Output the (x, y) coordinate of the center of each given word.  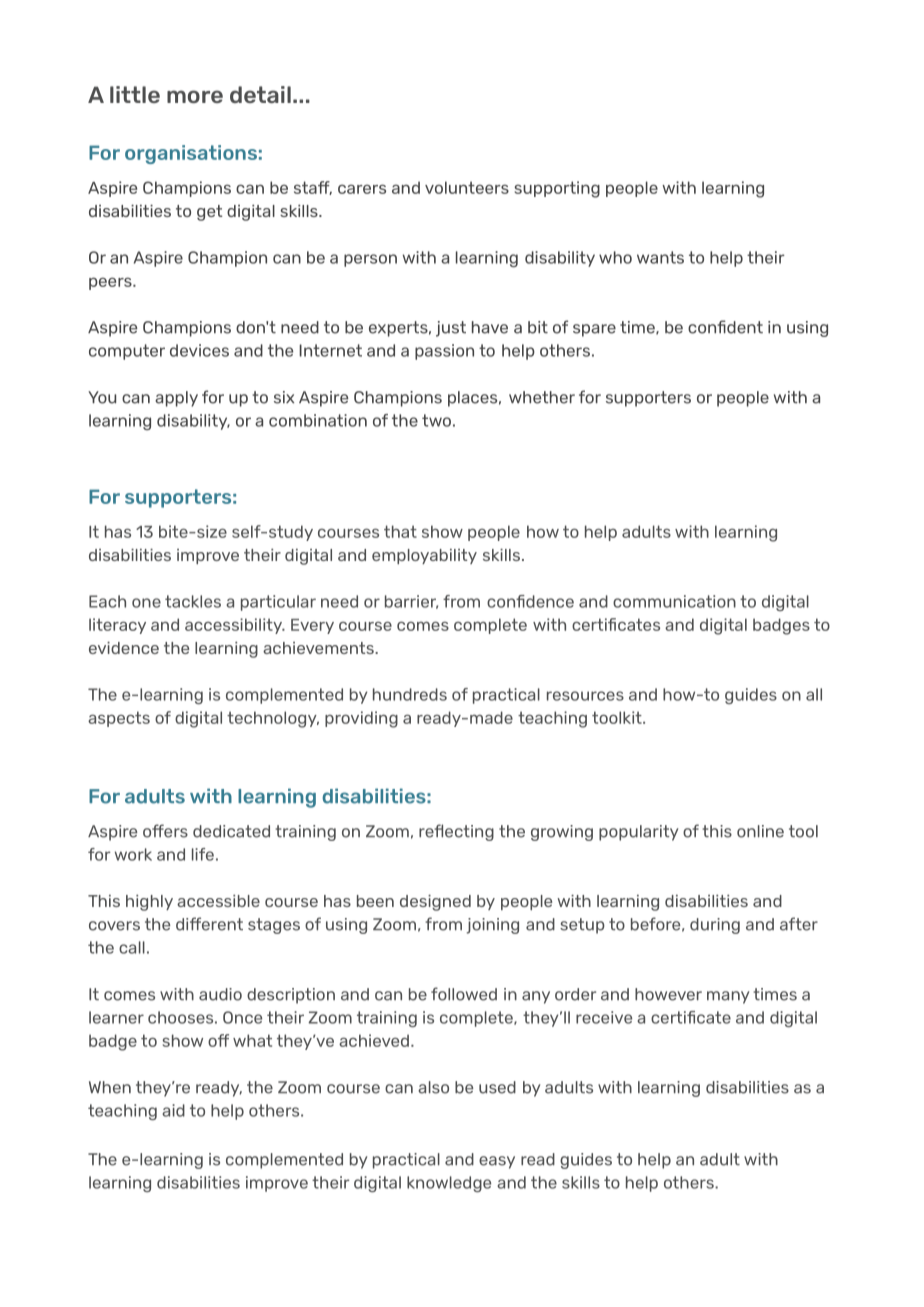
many (728, 997)
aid (173, 1110)
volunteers (467, 187)
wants (660, 257)
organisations (191, 154)
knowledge (449, 1184)
